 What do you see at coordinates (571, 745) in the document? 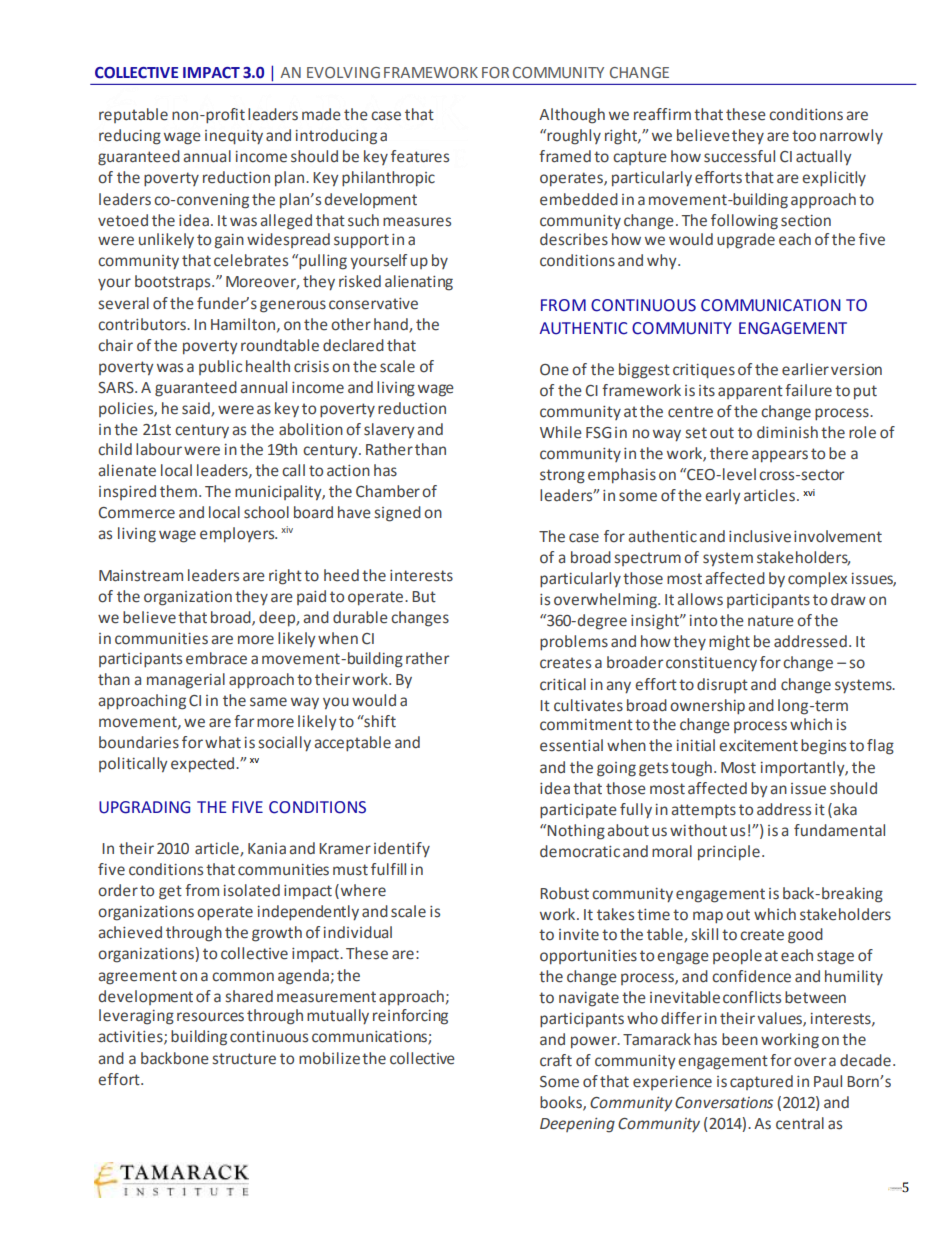
I see `essential` at bounding box center [571, 745].
